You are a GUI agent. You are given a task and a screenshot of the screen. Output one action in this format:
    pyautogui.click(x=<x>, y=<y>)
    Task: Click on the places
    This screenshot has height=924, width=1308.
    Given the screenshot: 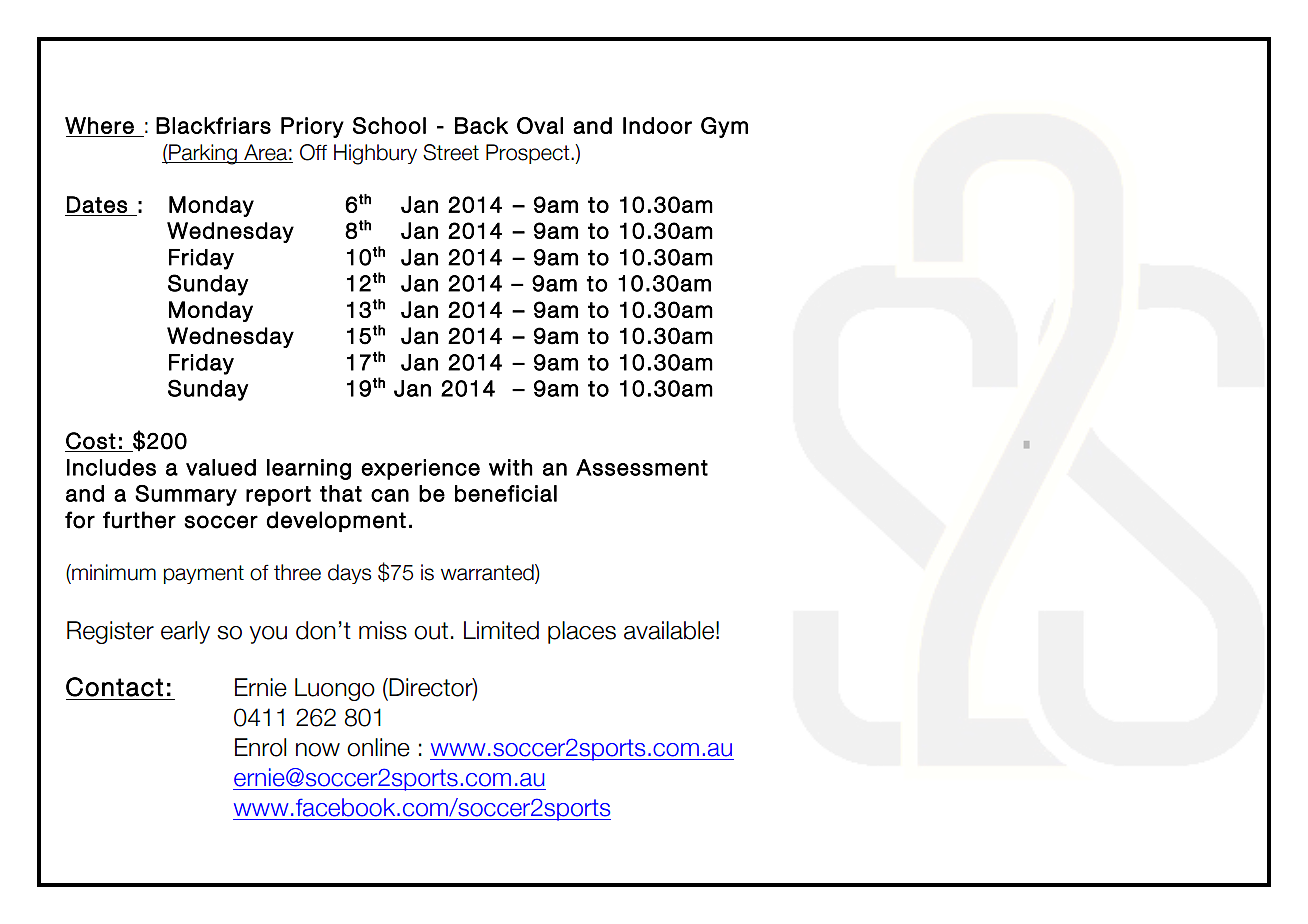 What is the action you would take?
    pyautogui.click(x=582, y=632)
